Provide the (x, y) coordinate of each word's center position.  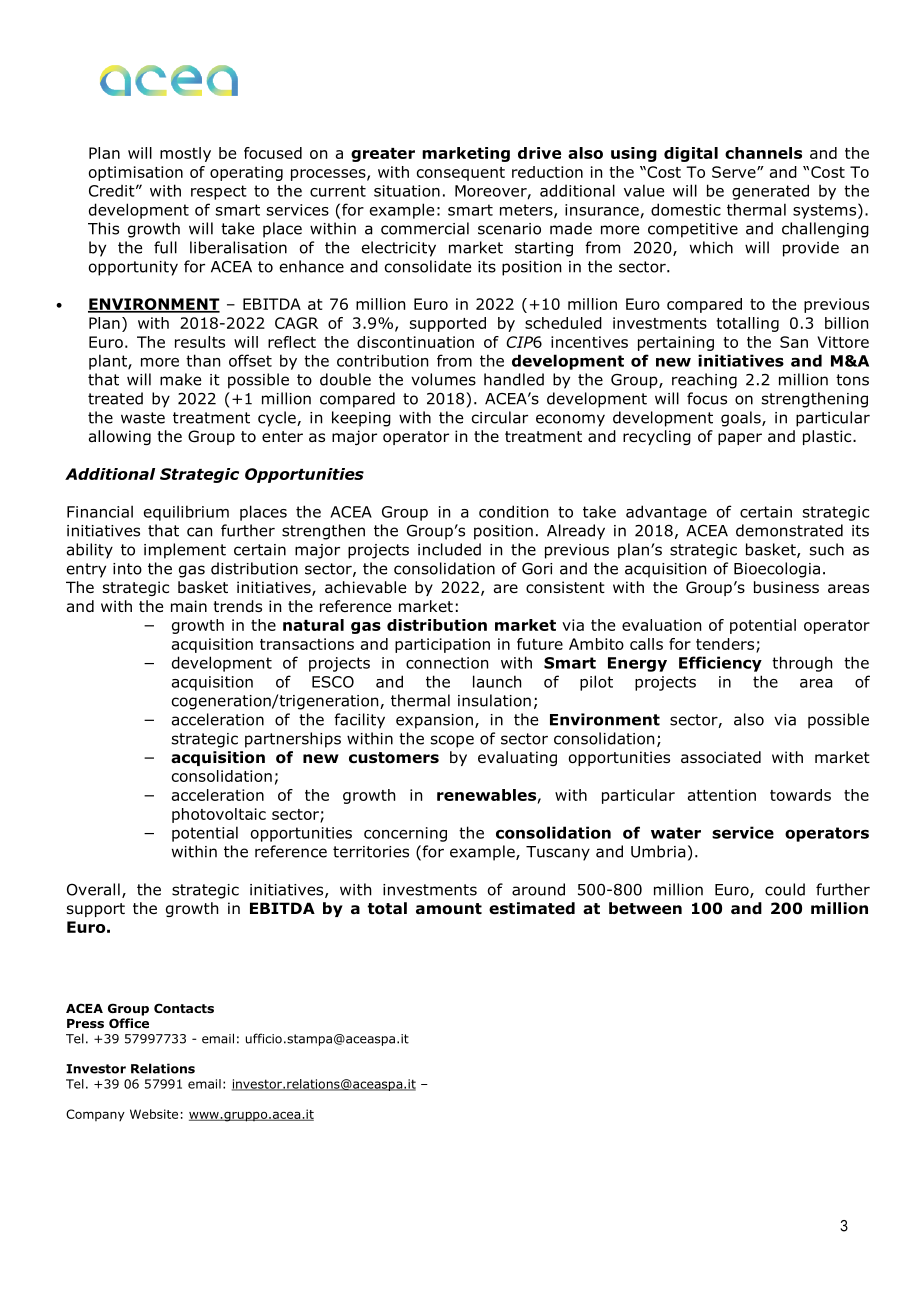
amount (449, 909)
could (785, 889)
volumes (443, 379)
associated (721, 757)
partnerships (293, 740)
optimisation (136, 173)
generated (770, 192)
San (794, 342)
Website (154, 1114)
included (449, 549)
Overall (93, 889)
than (203, 360)
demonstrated (789, 530)
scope (452, 741)
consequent (461, 174)
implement (185, 551)
